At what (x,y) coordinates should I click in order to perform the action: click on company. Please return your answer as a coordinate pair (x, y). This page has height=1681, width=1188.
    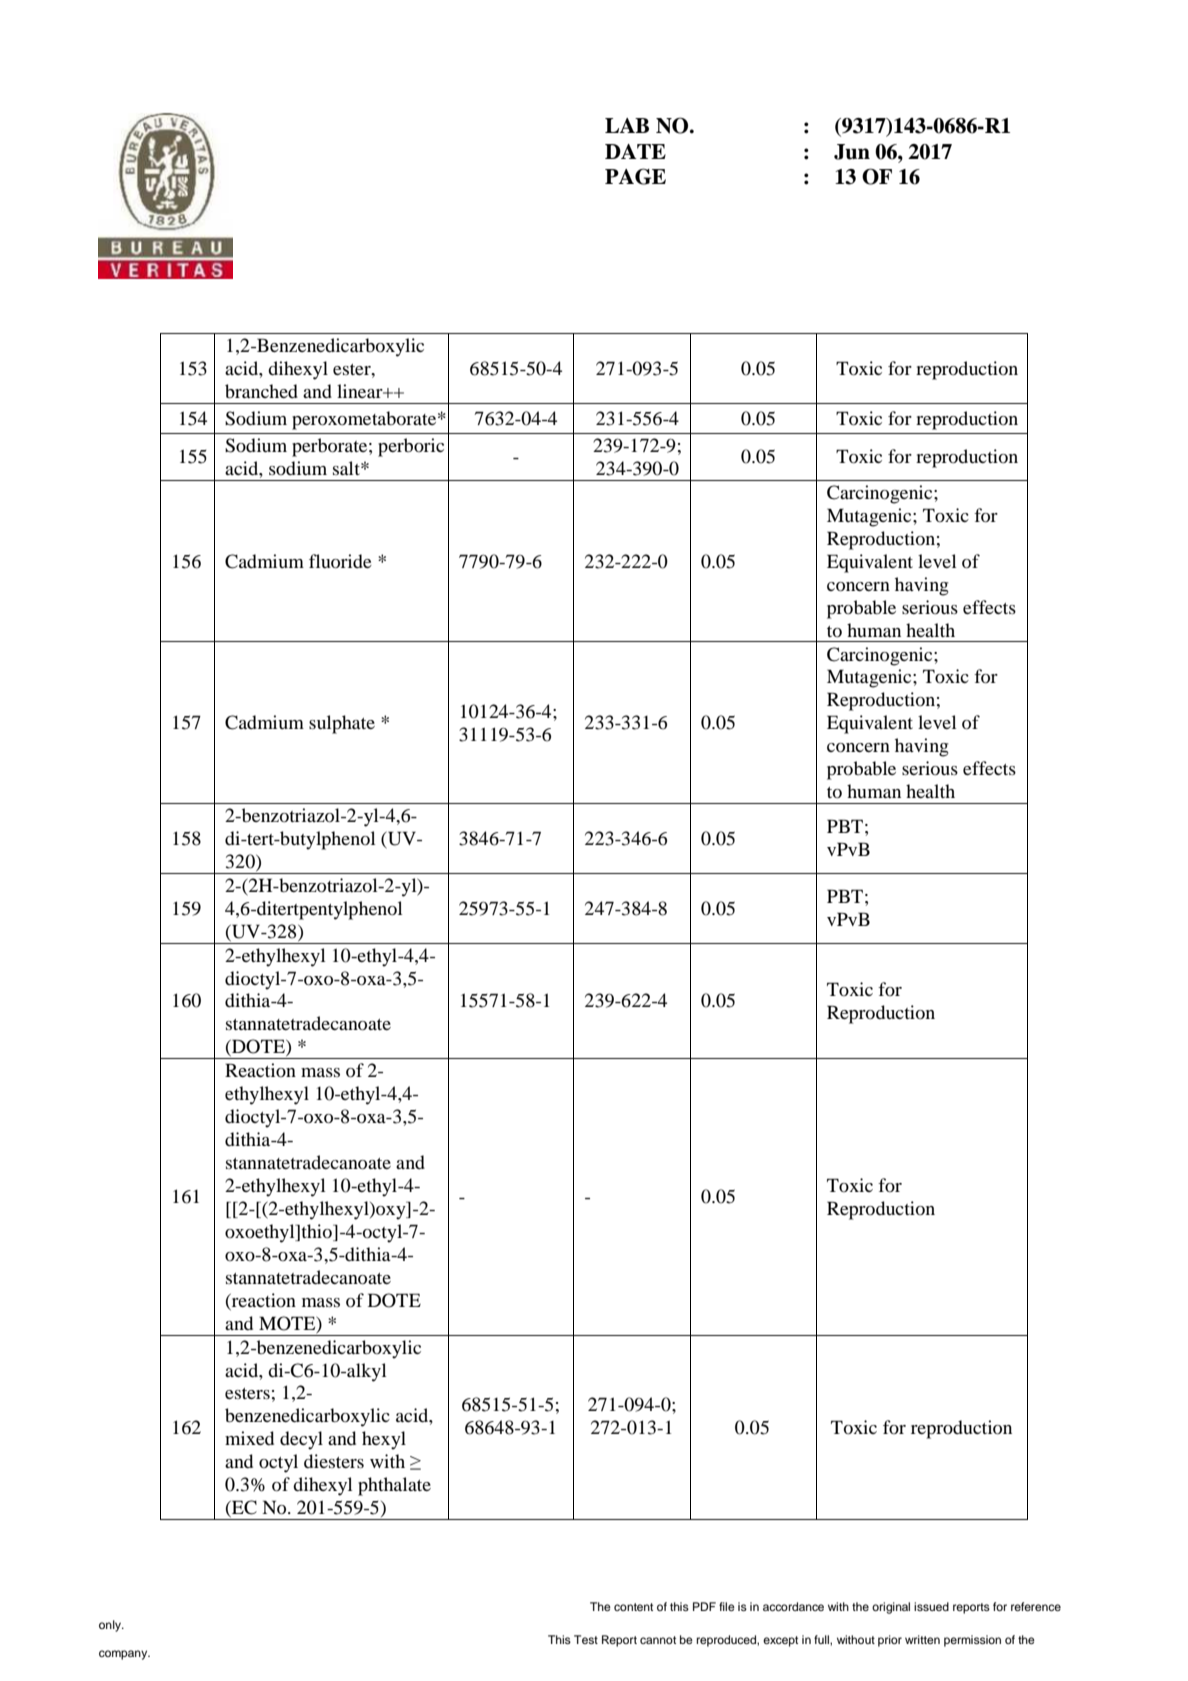
    Looking at the image, I should click on (124, 1655).
